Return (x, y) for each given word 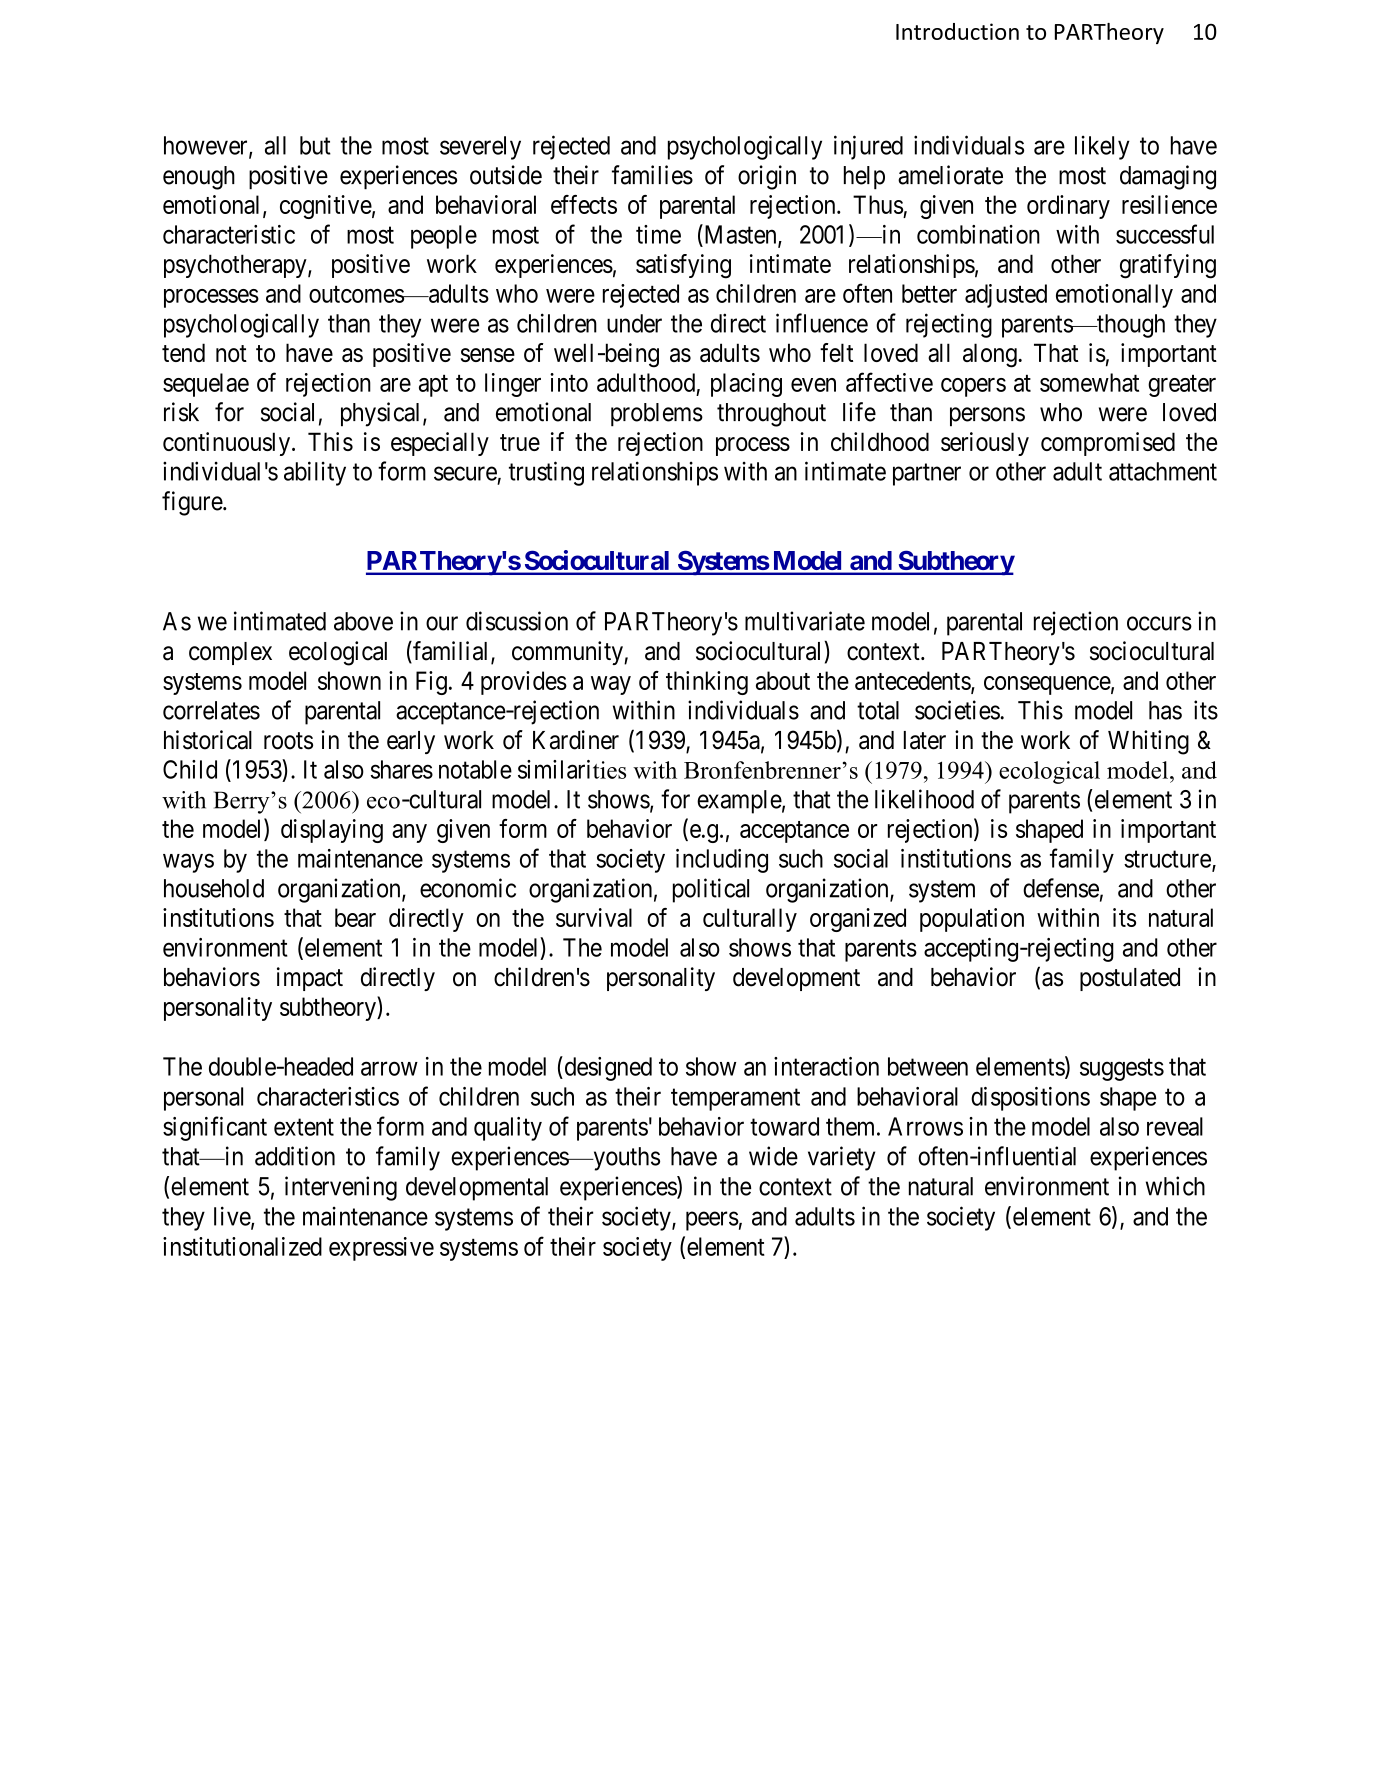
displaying (332, 831)
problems (657, 415)
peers (712, 1221)
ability (315, 473)
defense (1061, 888)
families (652, 175)
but (315, 145)
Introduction (957, 31)
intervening (341, 1188)
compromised (1108, 444)
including (722, 861)
